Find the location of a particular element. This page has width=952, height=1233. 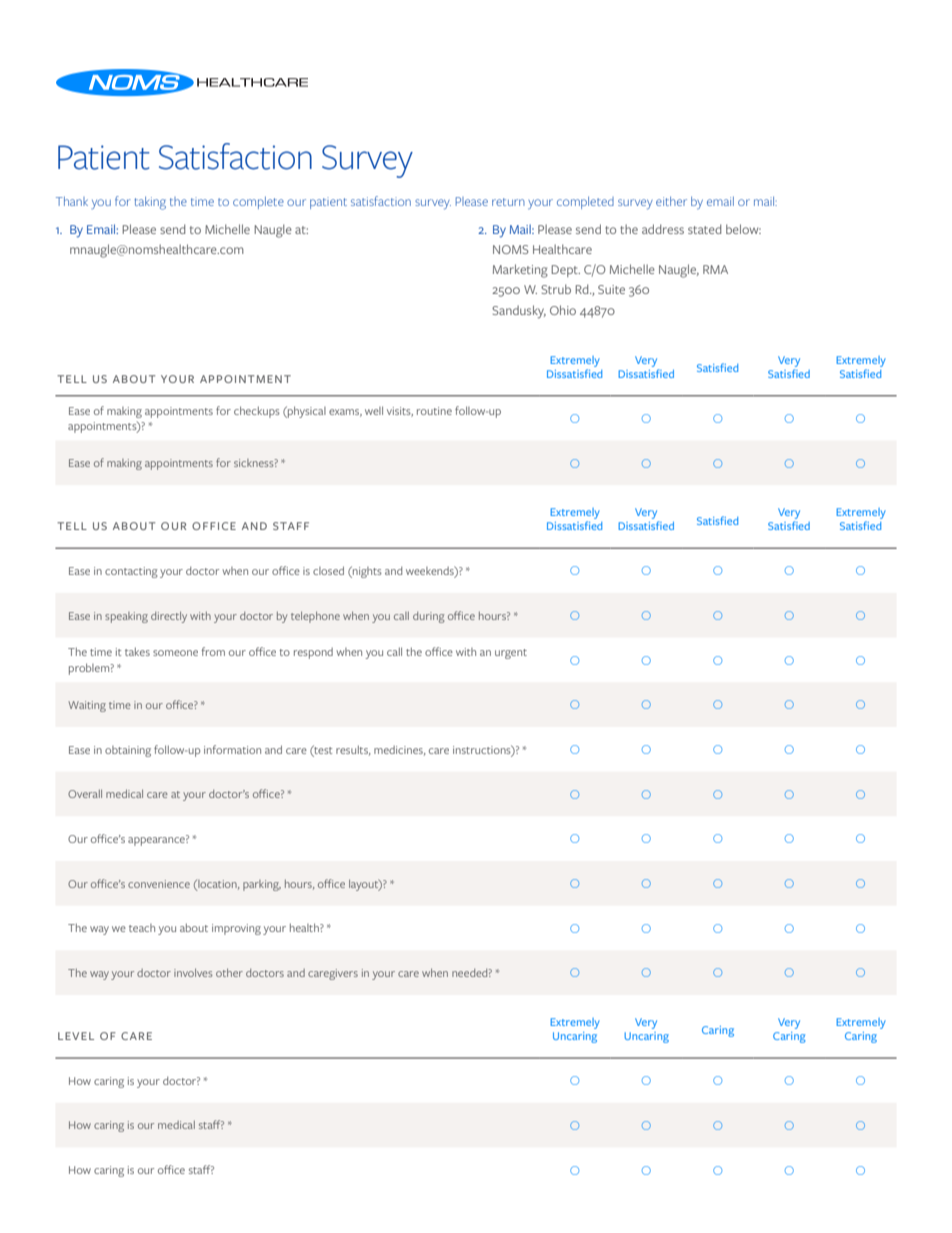

return is located at coordinates (508, 202).
